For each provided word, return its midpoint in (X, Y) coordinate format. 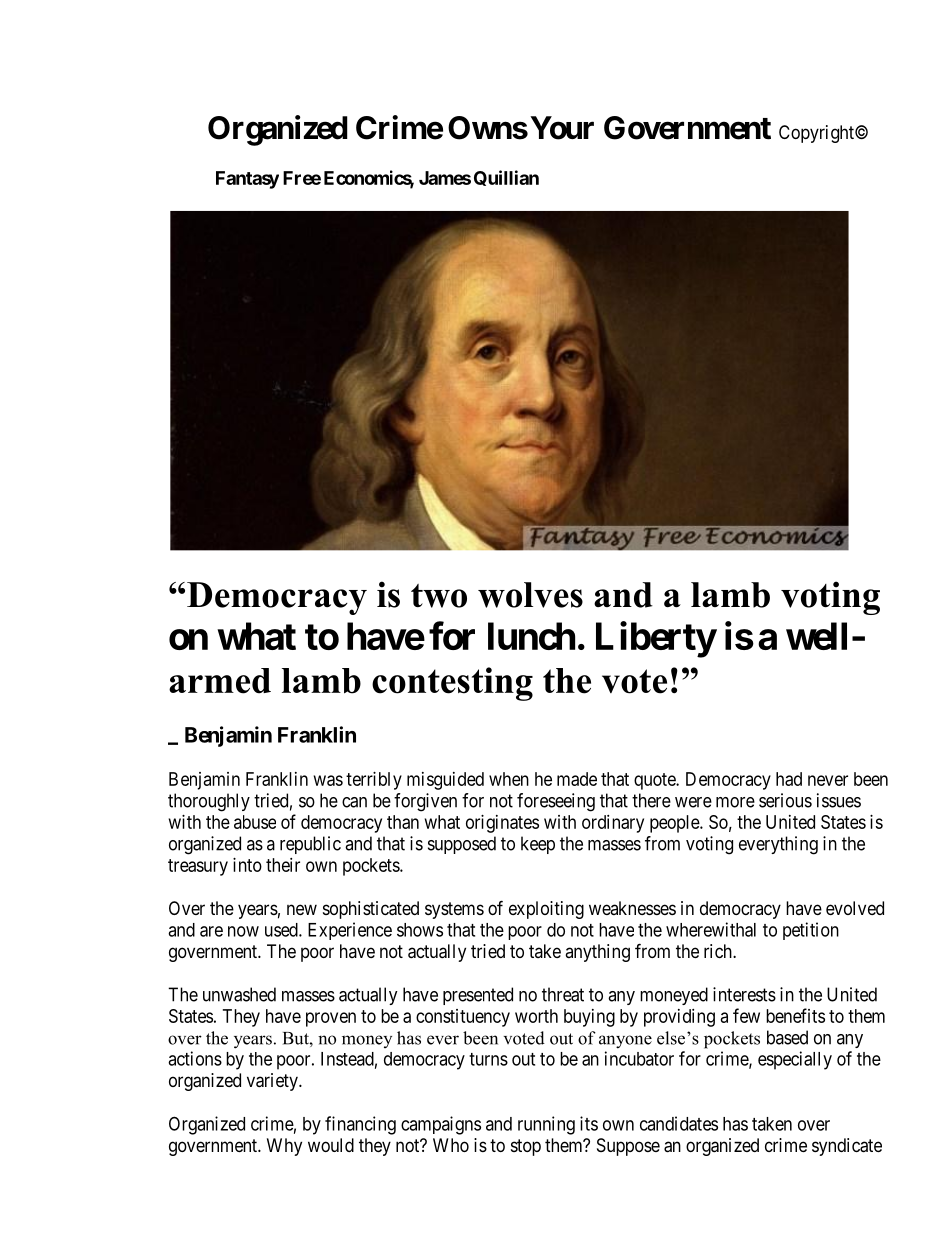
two (439, 596)
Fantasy (247, 180)
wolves (530, 595)
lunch (531, 636)
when (509, 779)
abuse (255, 822)
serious (785, 800)
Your (562, 128)
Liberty (656, 640)
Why (284, 1147)
